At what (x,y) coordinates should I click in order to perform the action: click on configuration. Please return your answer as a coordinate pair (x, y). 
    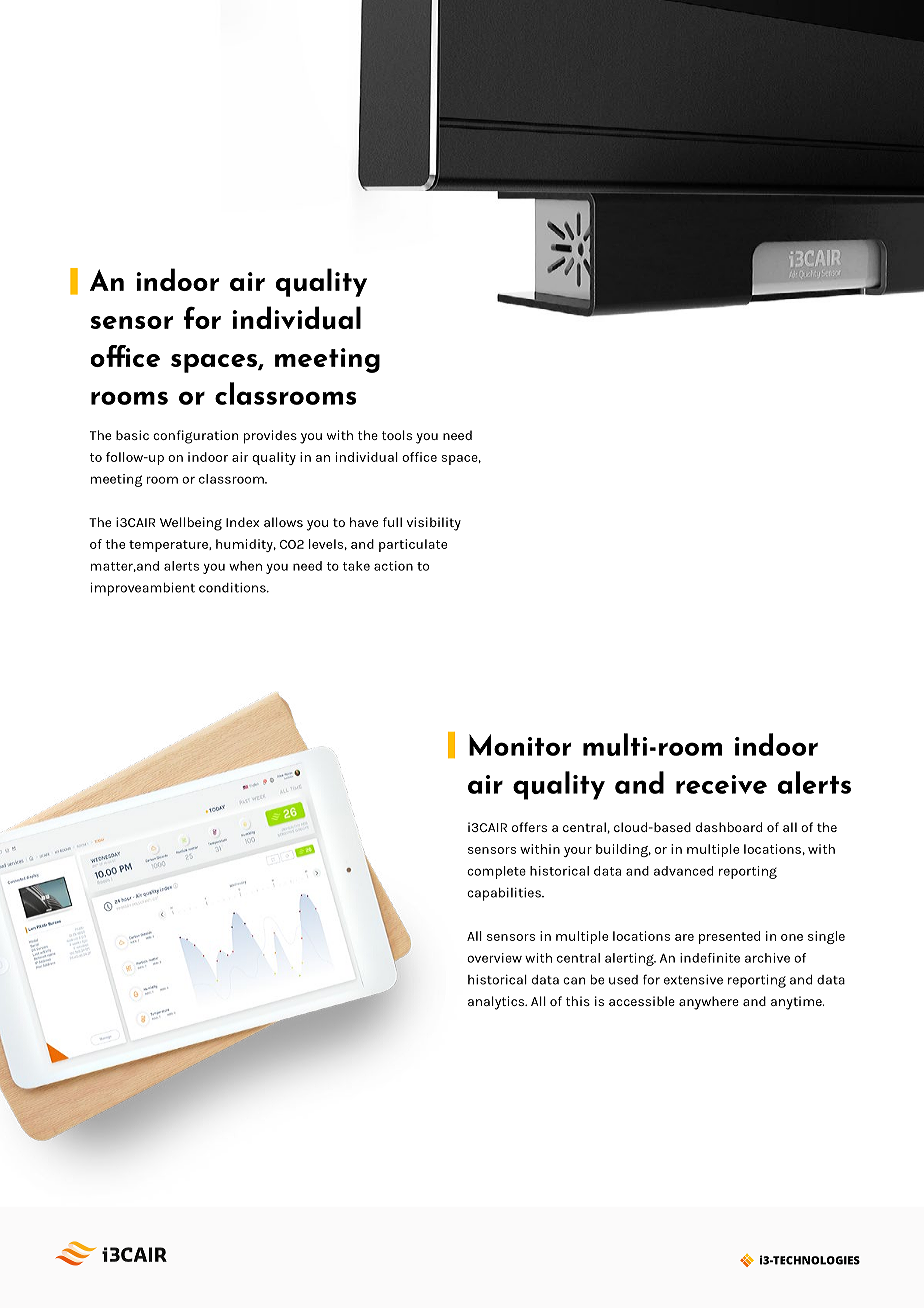
    Looking at the image, I should click on (195, 437).
